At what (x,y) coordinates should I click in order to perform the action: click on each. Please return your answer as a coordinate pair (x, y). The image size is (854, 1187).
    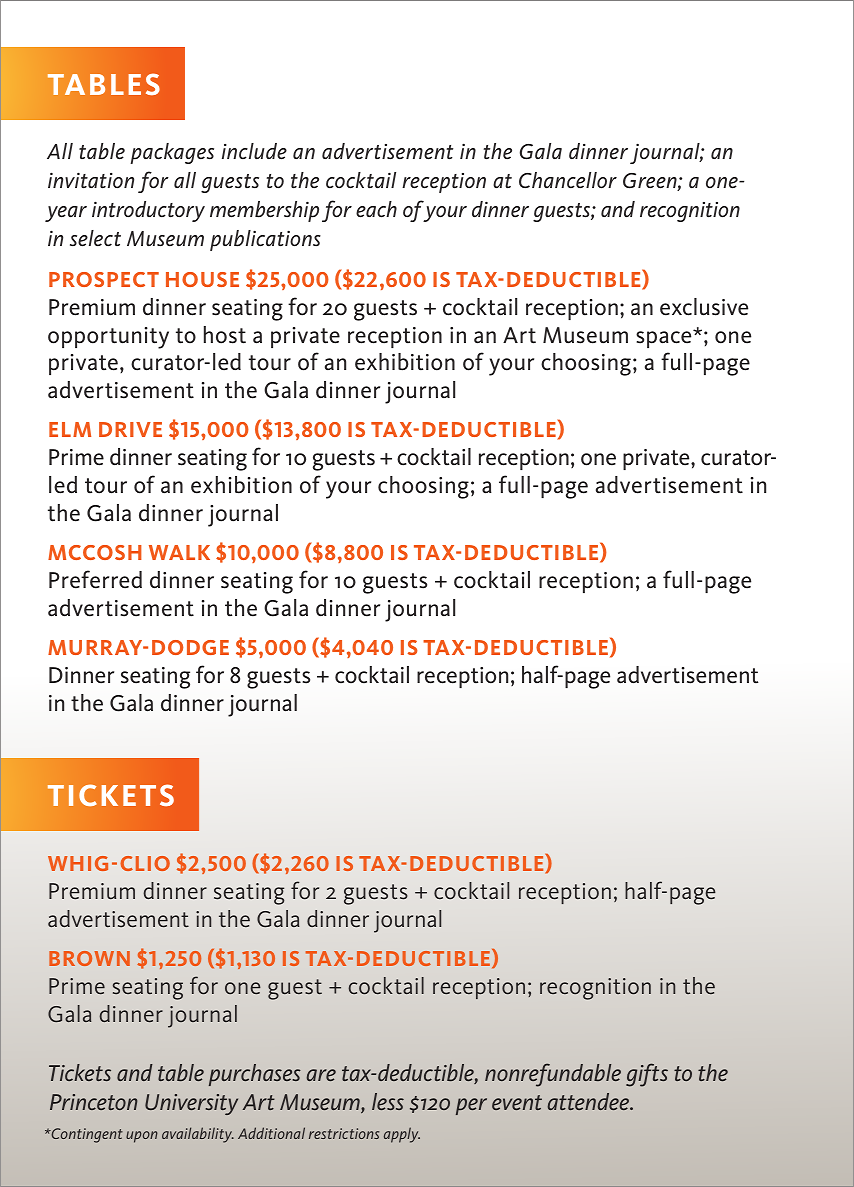
    Looking at the image, I should click on (376, 209).
